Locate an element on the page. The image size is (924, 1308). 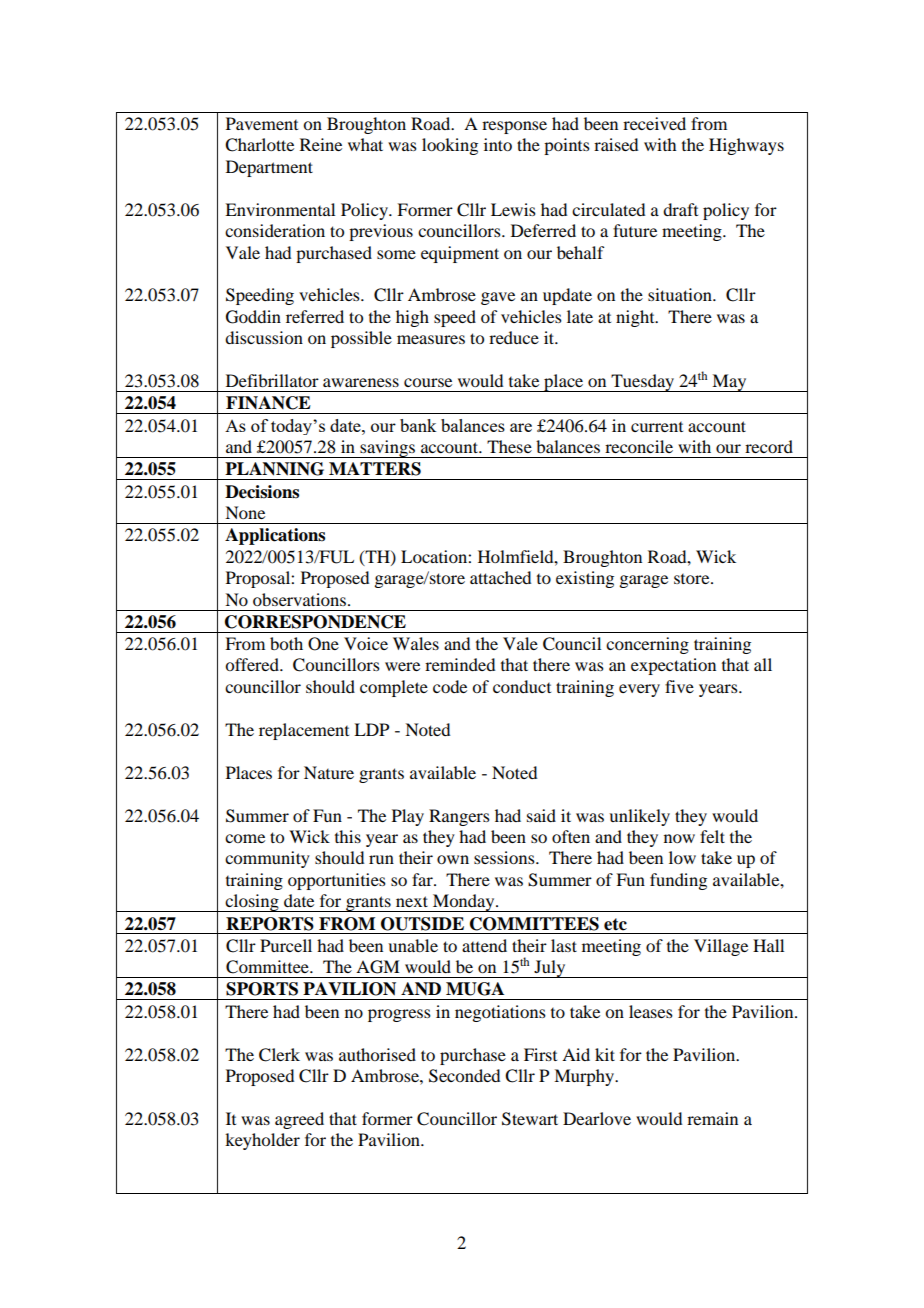
Reine is located at coordinates (321, 144).
